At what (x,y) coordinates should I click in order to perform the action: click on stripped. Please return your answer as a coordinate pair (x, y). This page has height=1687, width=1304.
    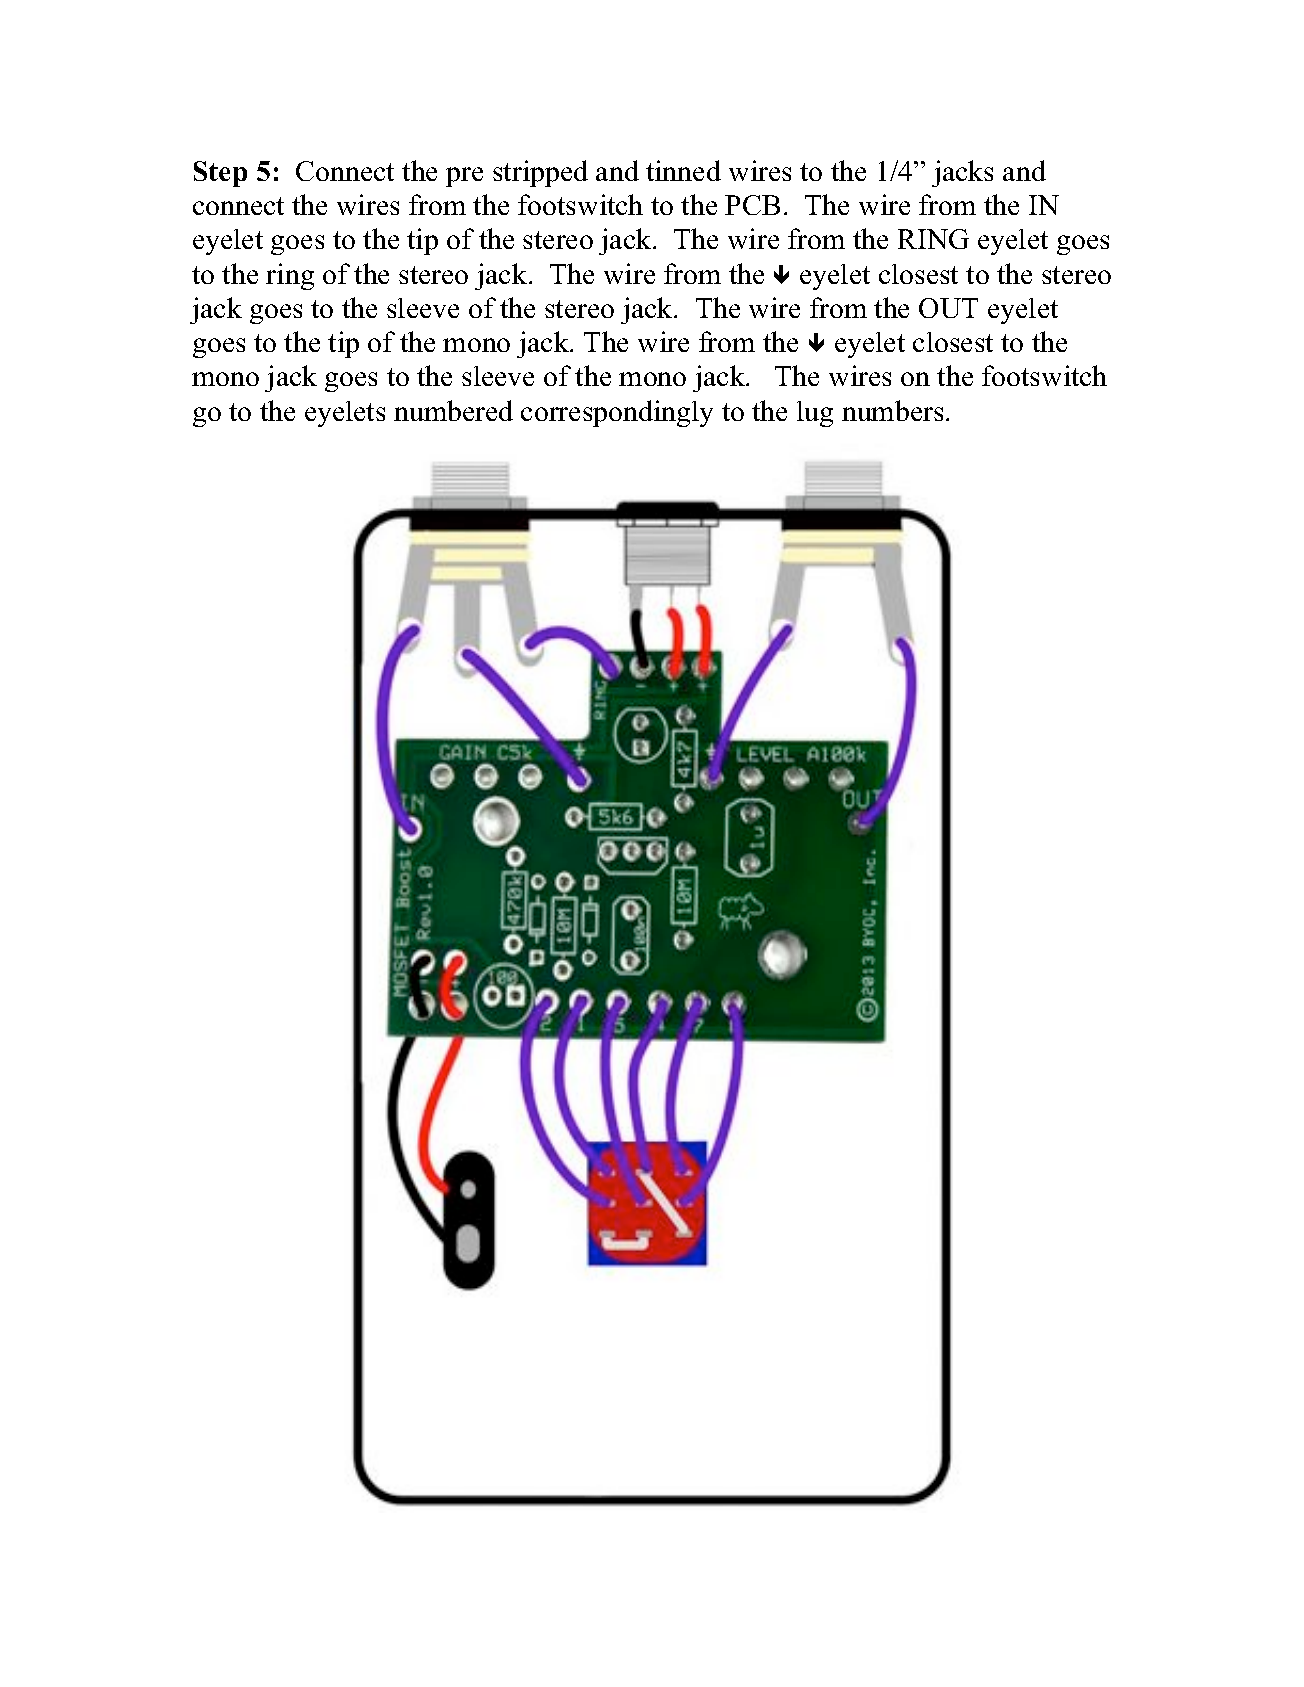
    Looking at the image, I should click on (540, 173).
